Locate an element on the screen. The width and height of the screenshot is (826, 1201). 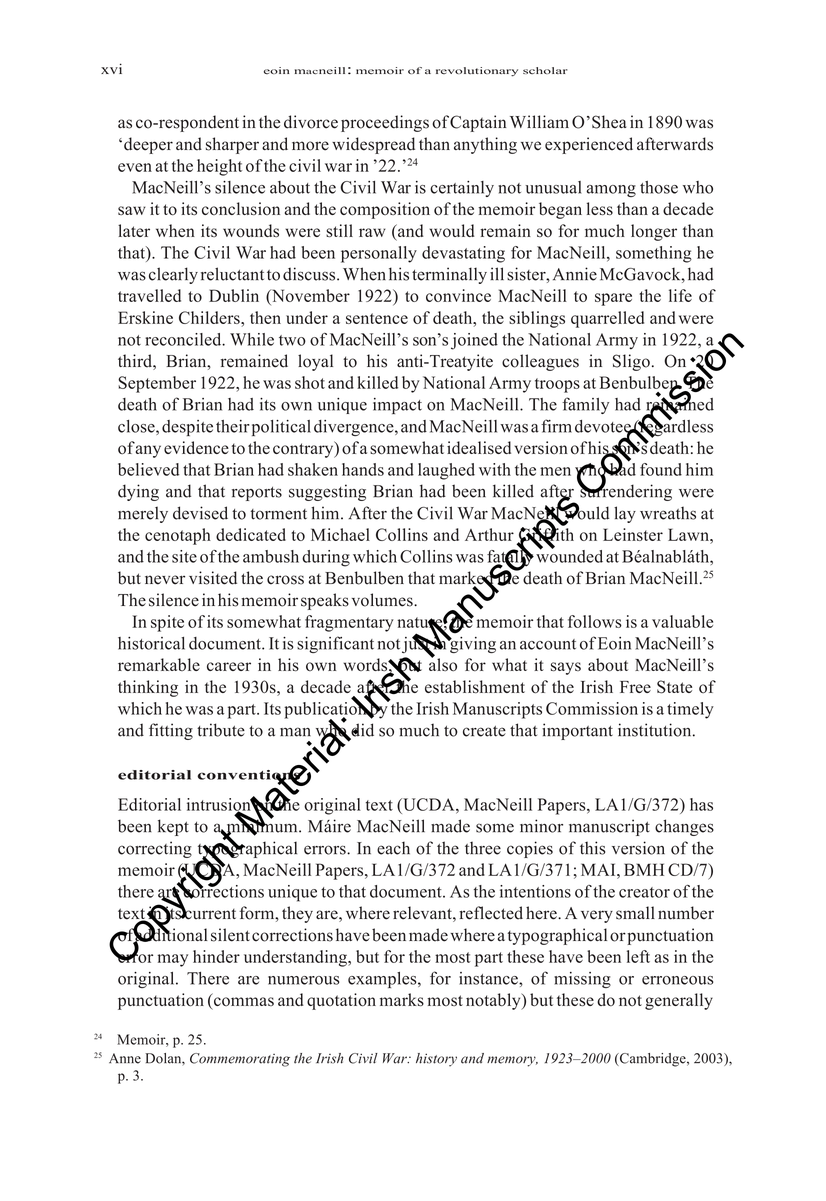
never is located at coordinates (165, 580).
